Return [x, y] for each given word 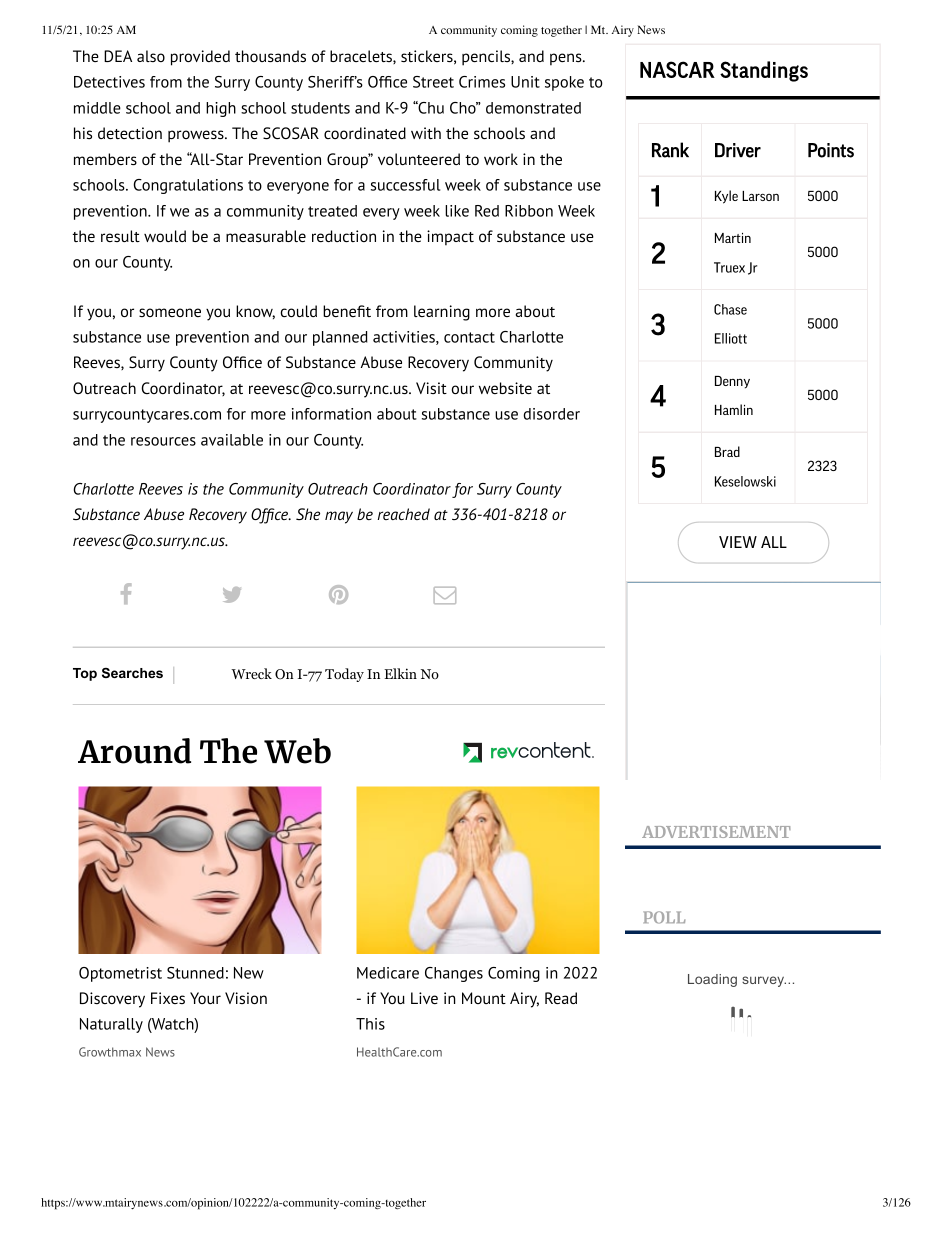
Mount [484, 998]
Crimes [482, 82]
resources [163, 441]
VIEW [738, 542]
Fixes [168, 998]
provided [200, 58]
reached [404, 514]
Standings [764, 71]
